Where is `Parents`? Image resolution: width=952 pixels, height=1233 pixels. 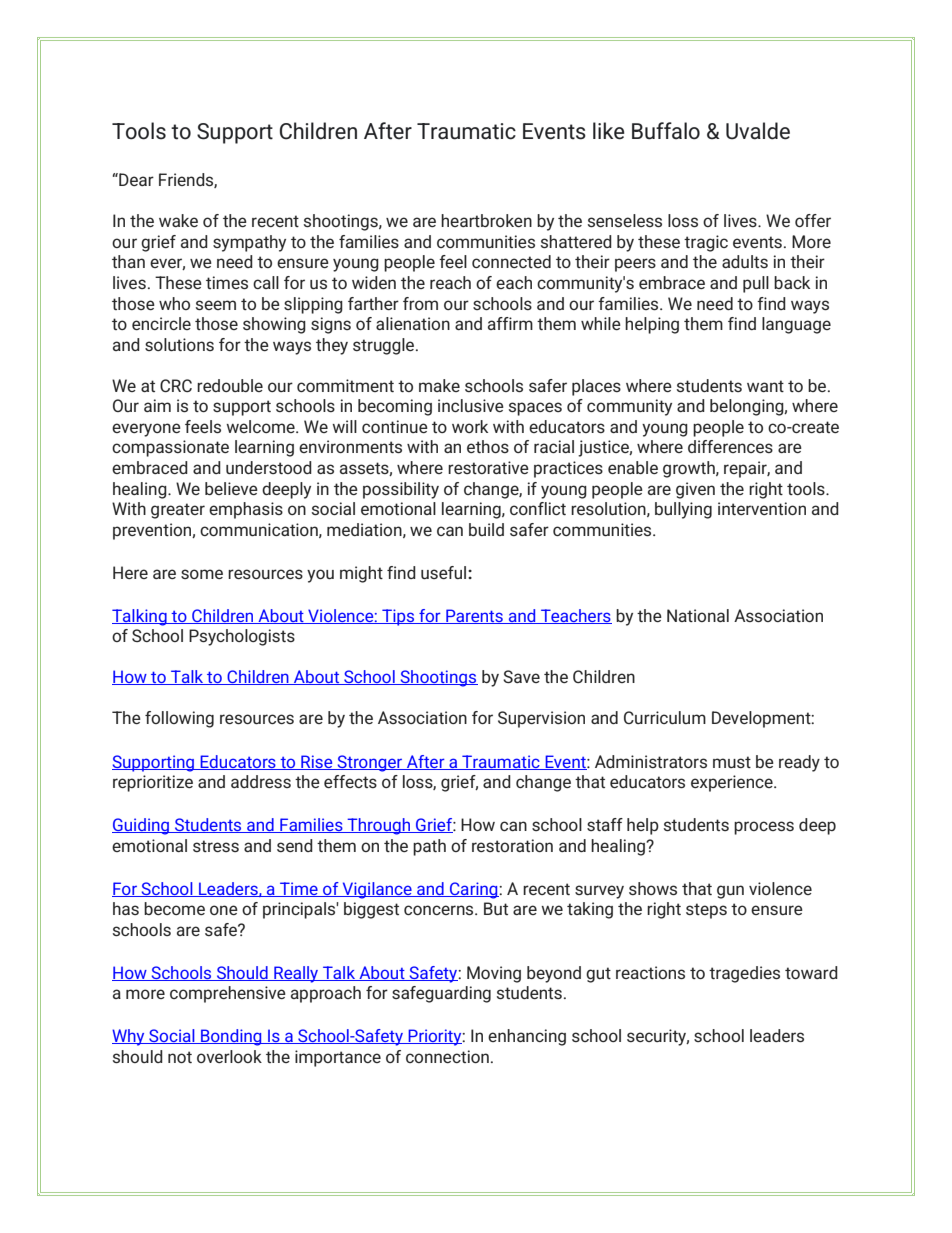 Parents is located at coordinates (474, 616).
